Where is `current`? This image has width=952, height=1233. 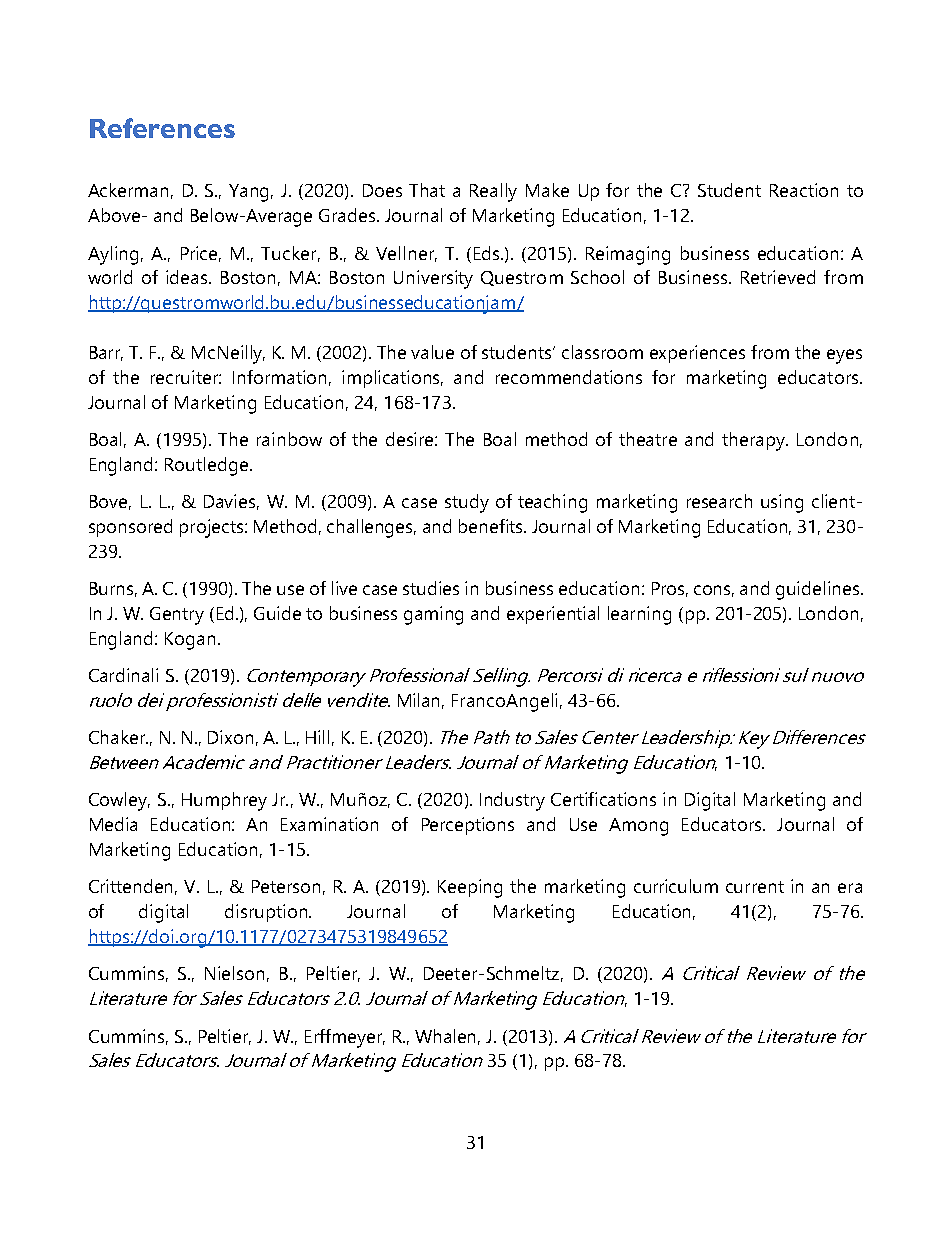 current is located at coordinates (755, 887).
